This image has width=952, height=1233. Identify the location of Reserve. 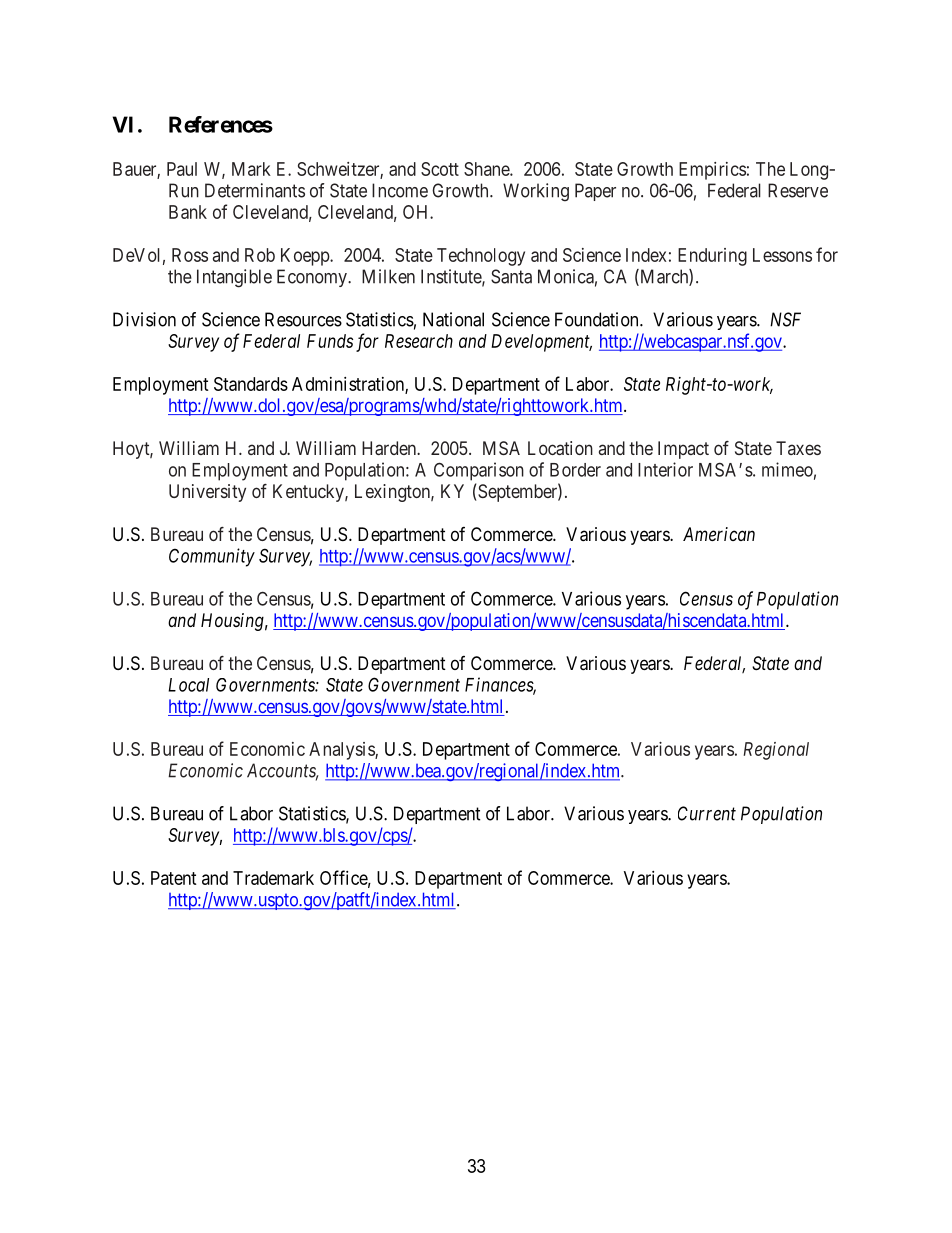
(798, 190).
